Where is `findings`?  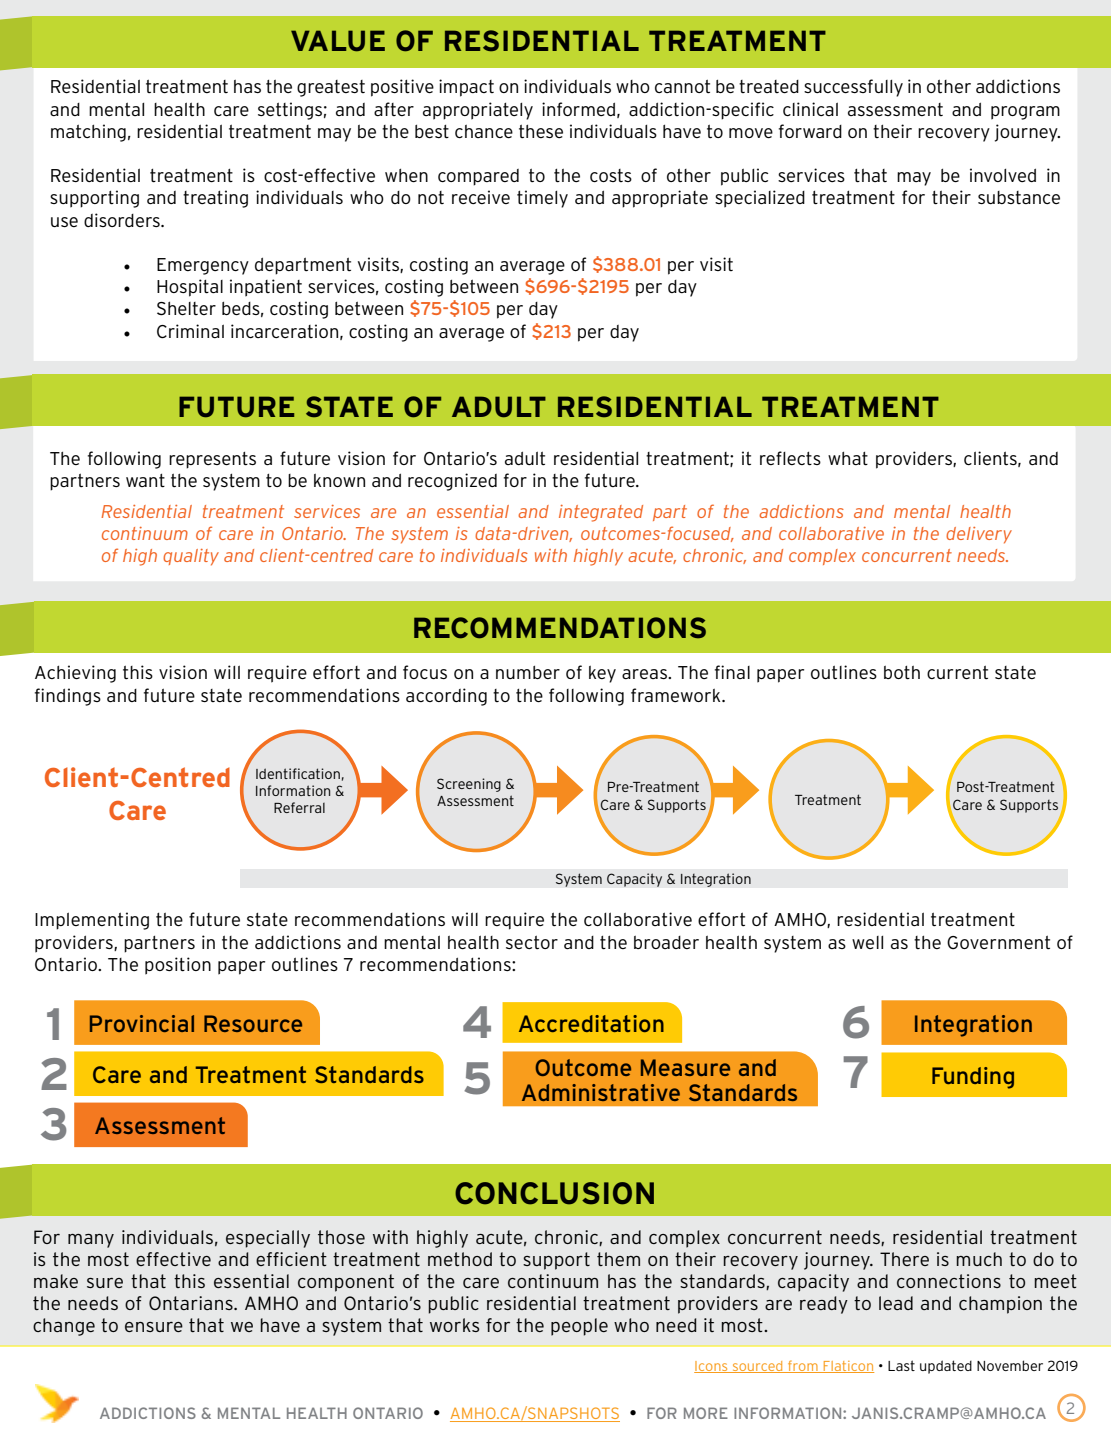
findings is located at coordinates (68, 697).
